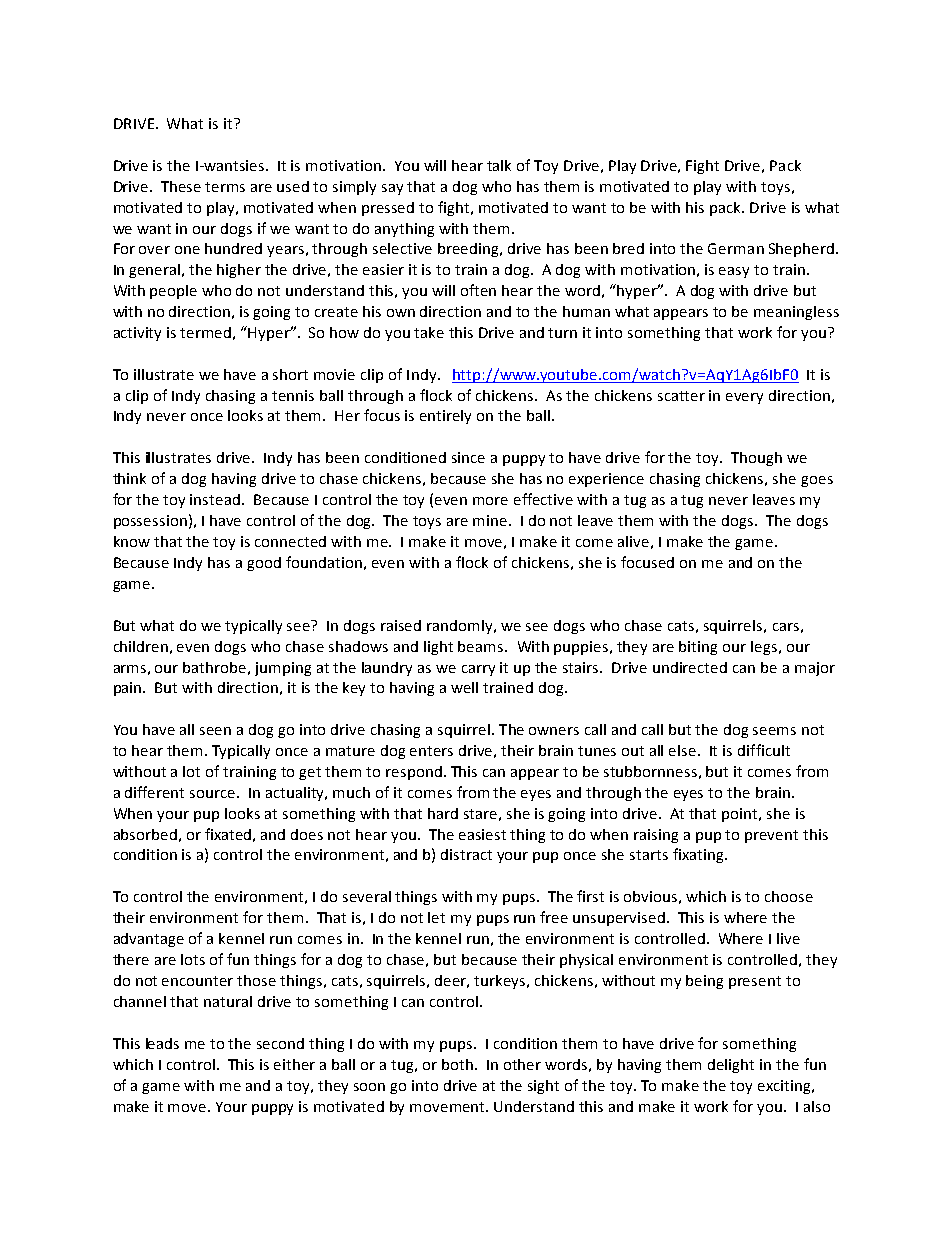  Describe the element at coordinates (215, 499) in the screenshot. I see `instead` at that location.
